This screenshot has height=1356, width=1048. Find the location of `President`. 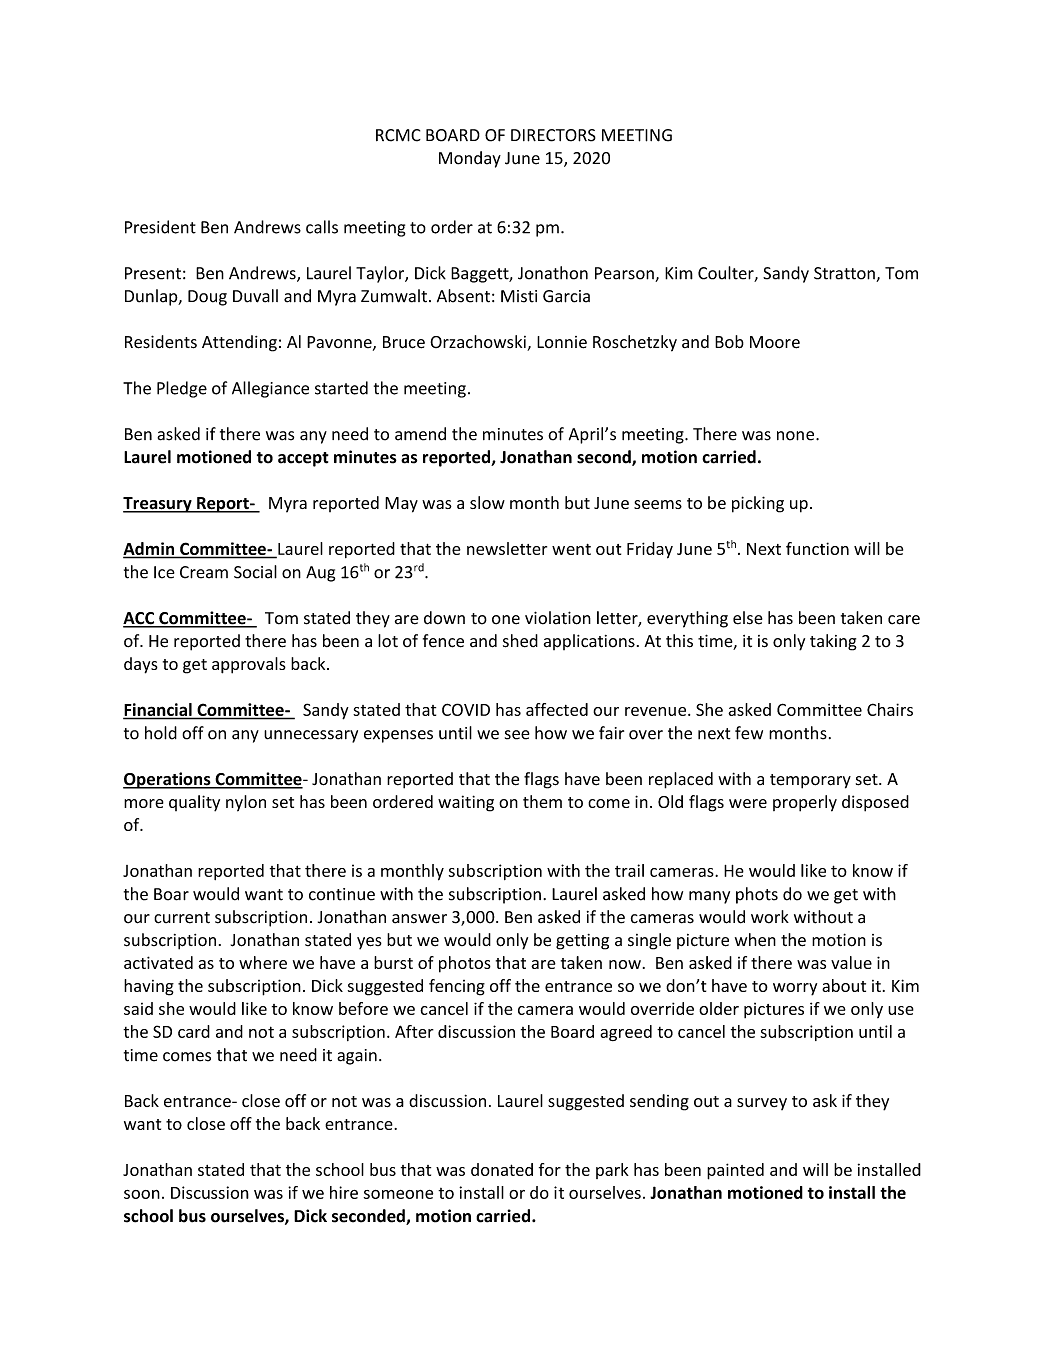

President is located at coordinates (160, 227).
